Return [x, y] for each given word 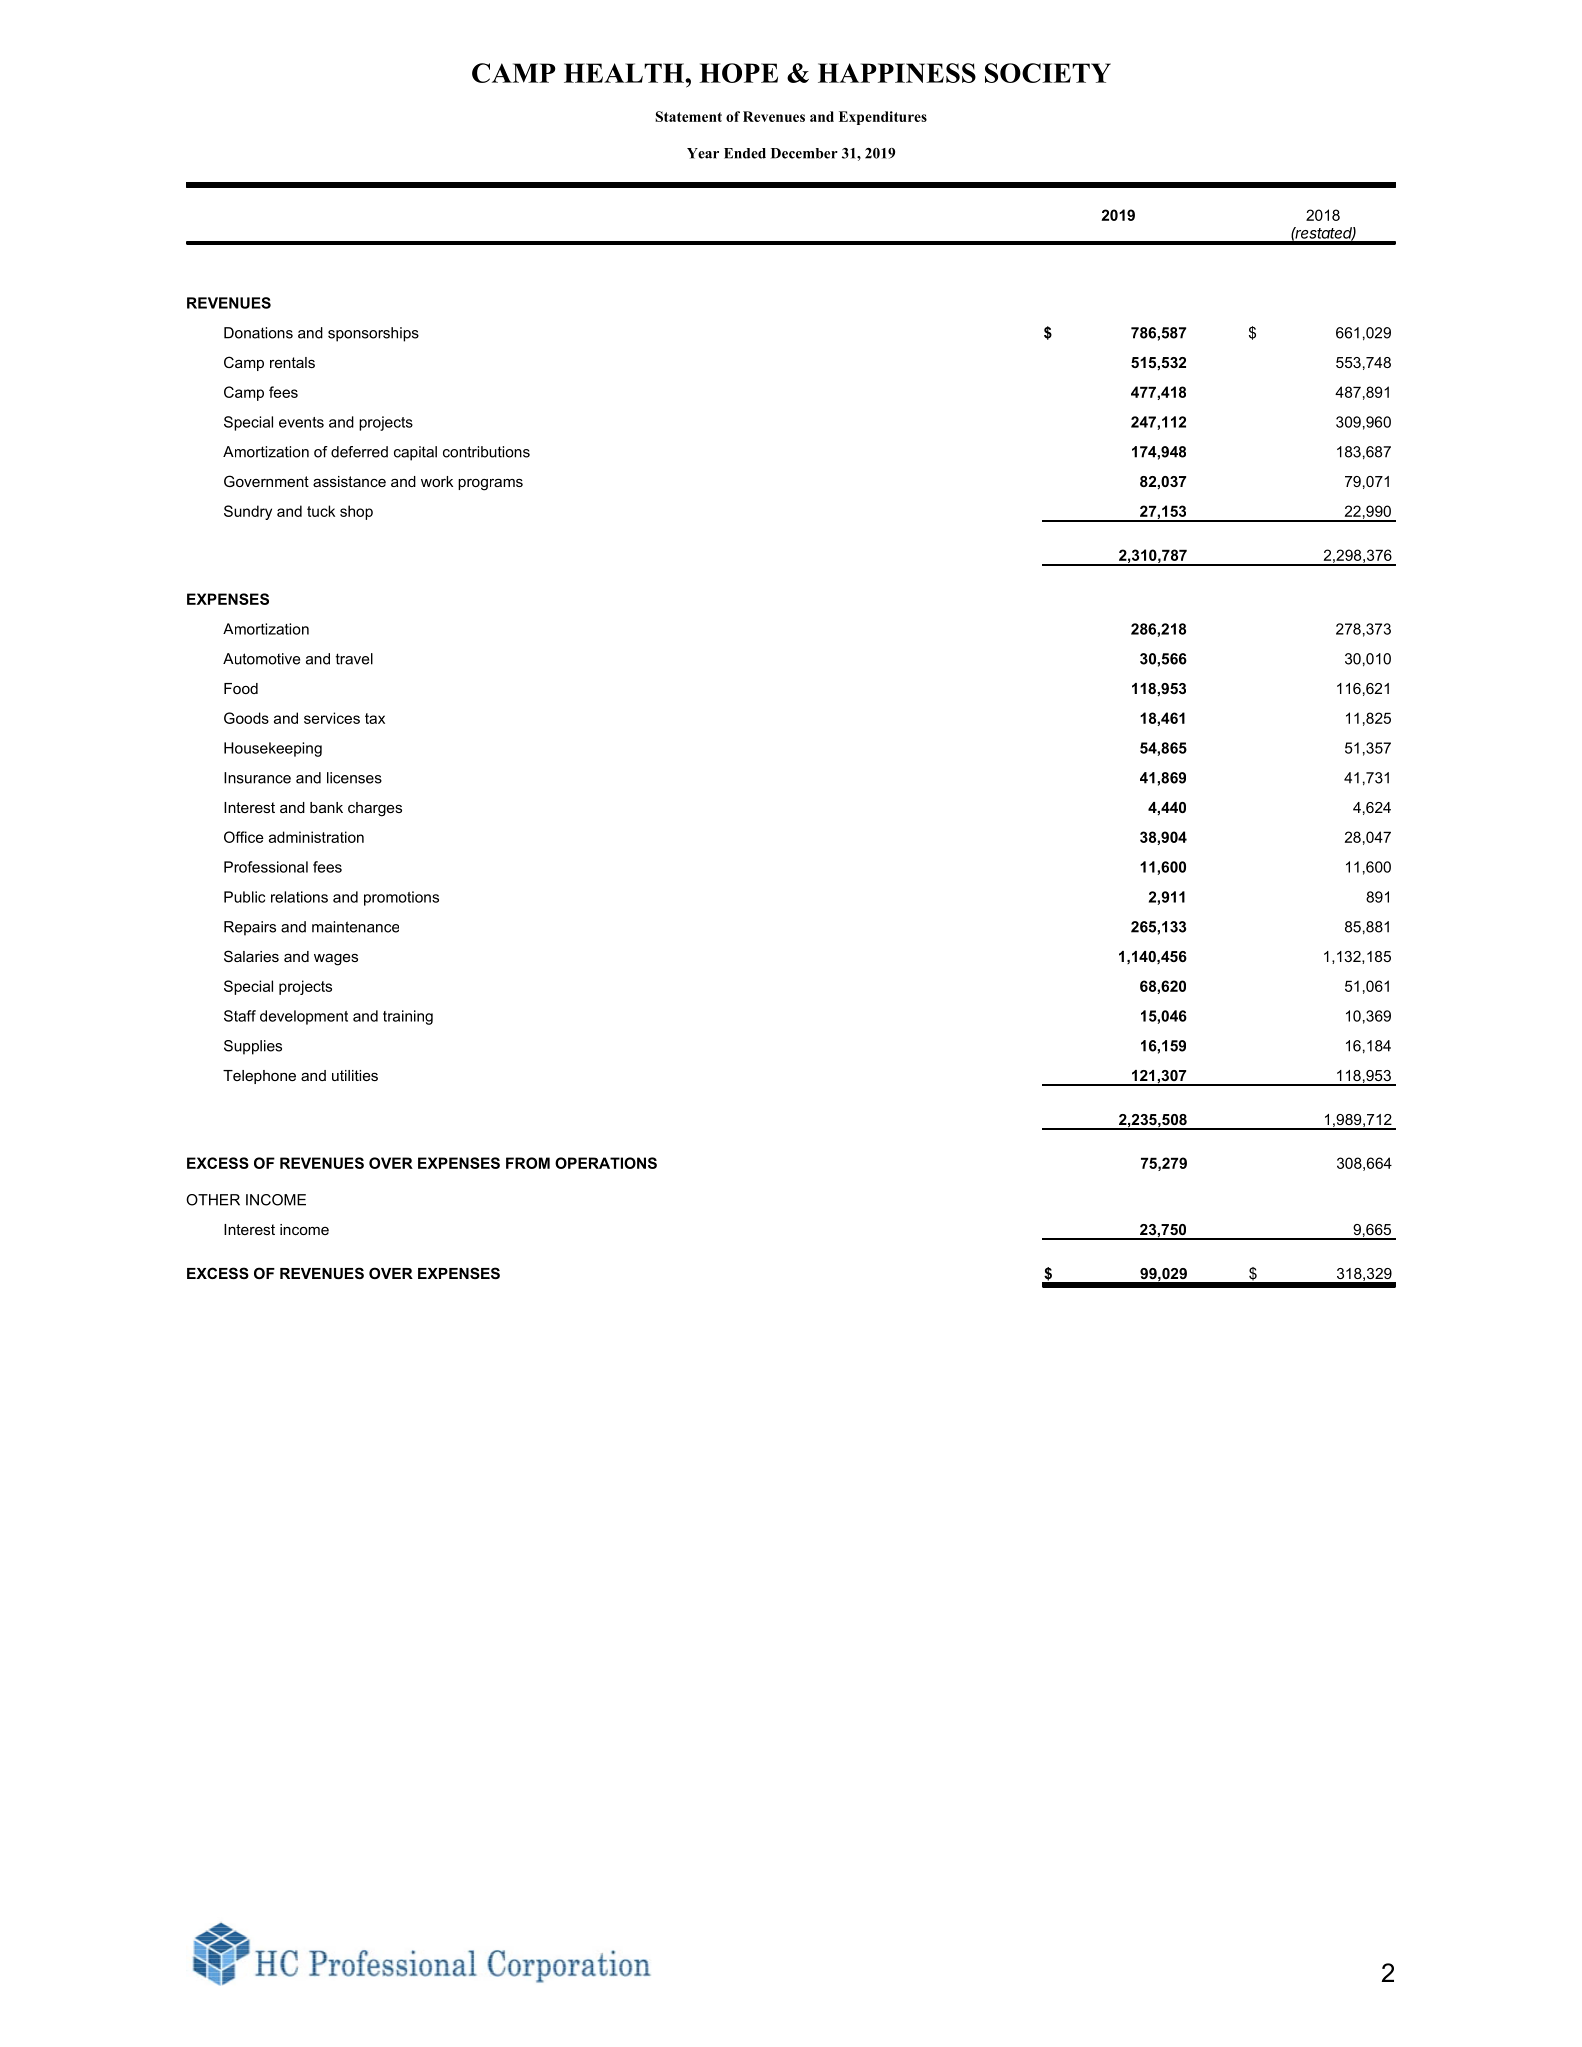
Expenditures [883, 118]
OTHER [213, 1200]
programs [490, 484]
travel [354, 659]
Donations [258, 333]
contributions [486, 452]
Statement [688, 116]
